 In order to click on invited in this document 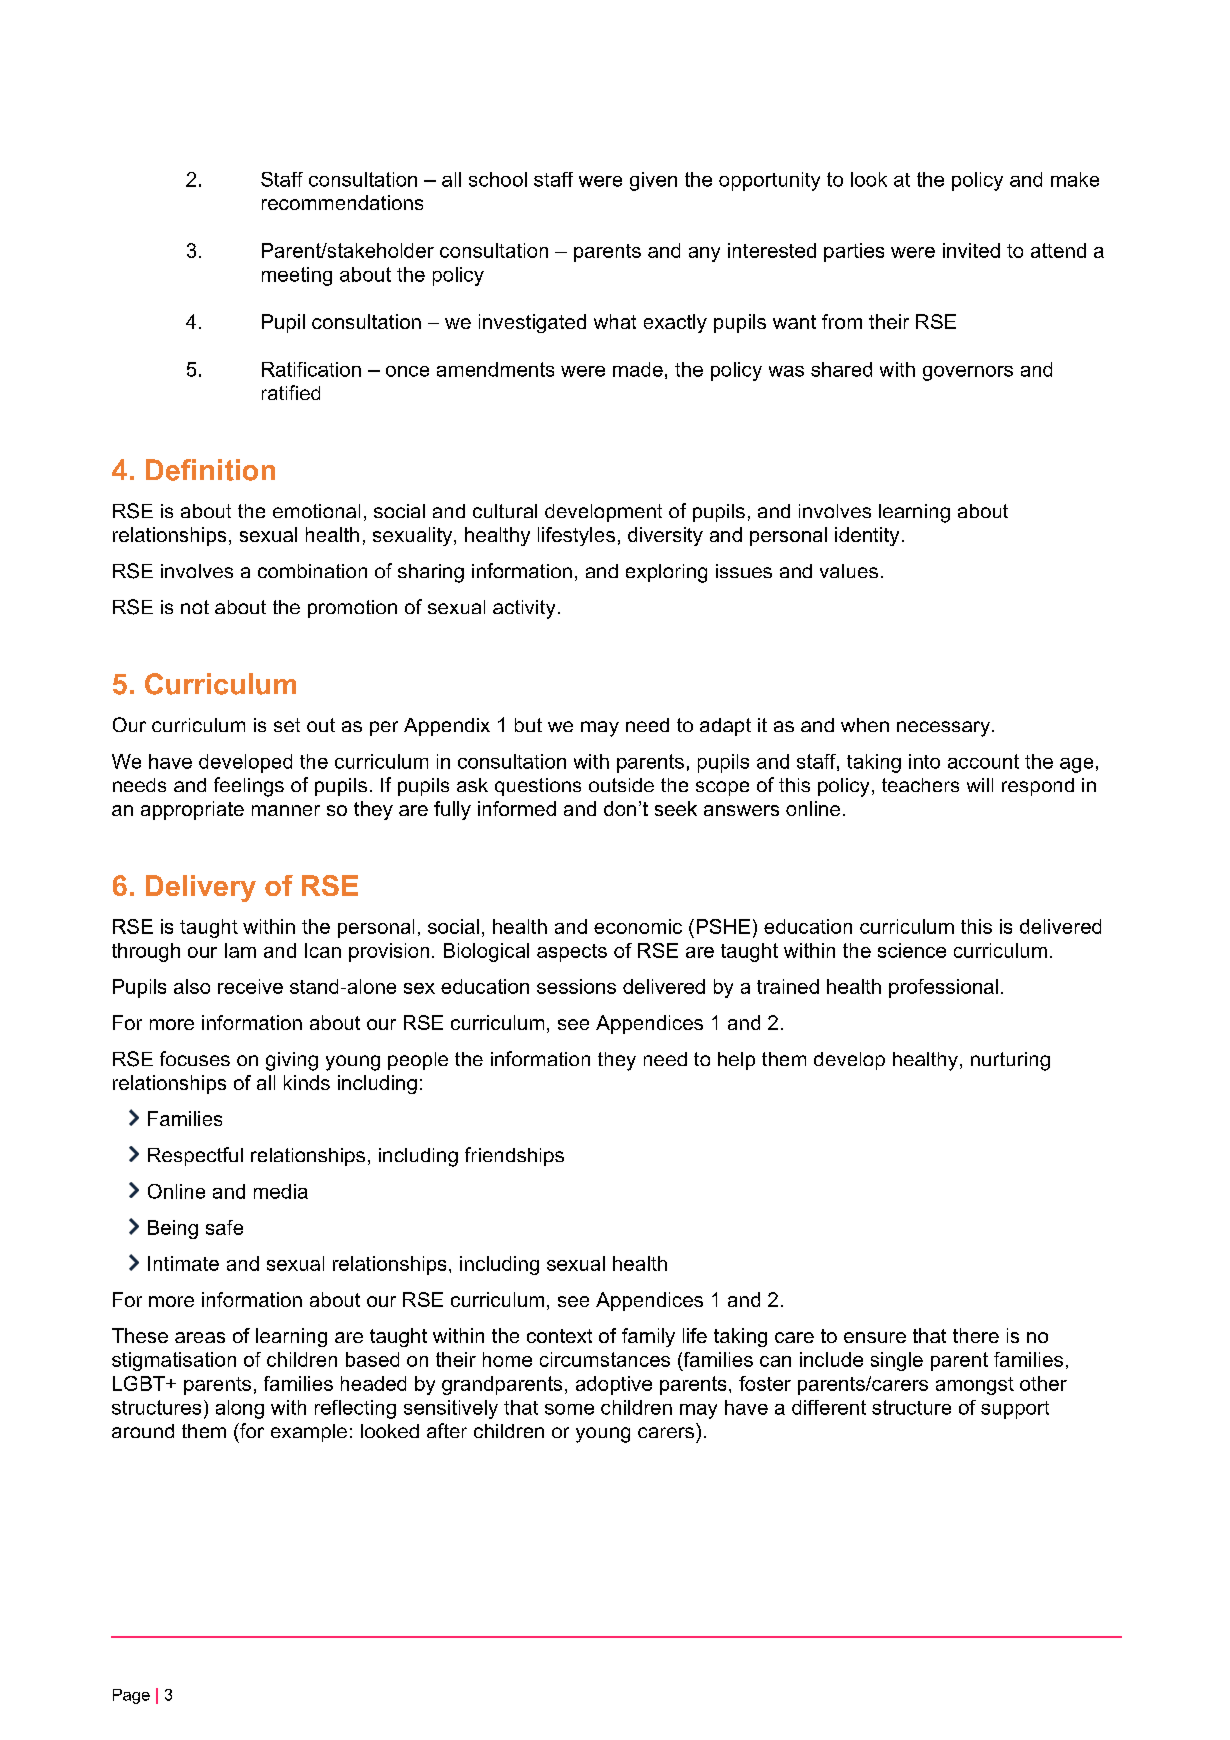, I will do `click(971, 250)`.
